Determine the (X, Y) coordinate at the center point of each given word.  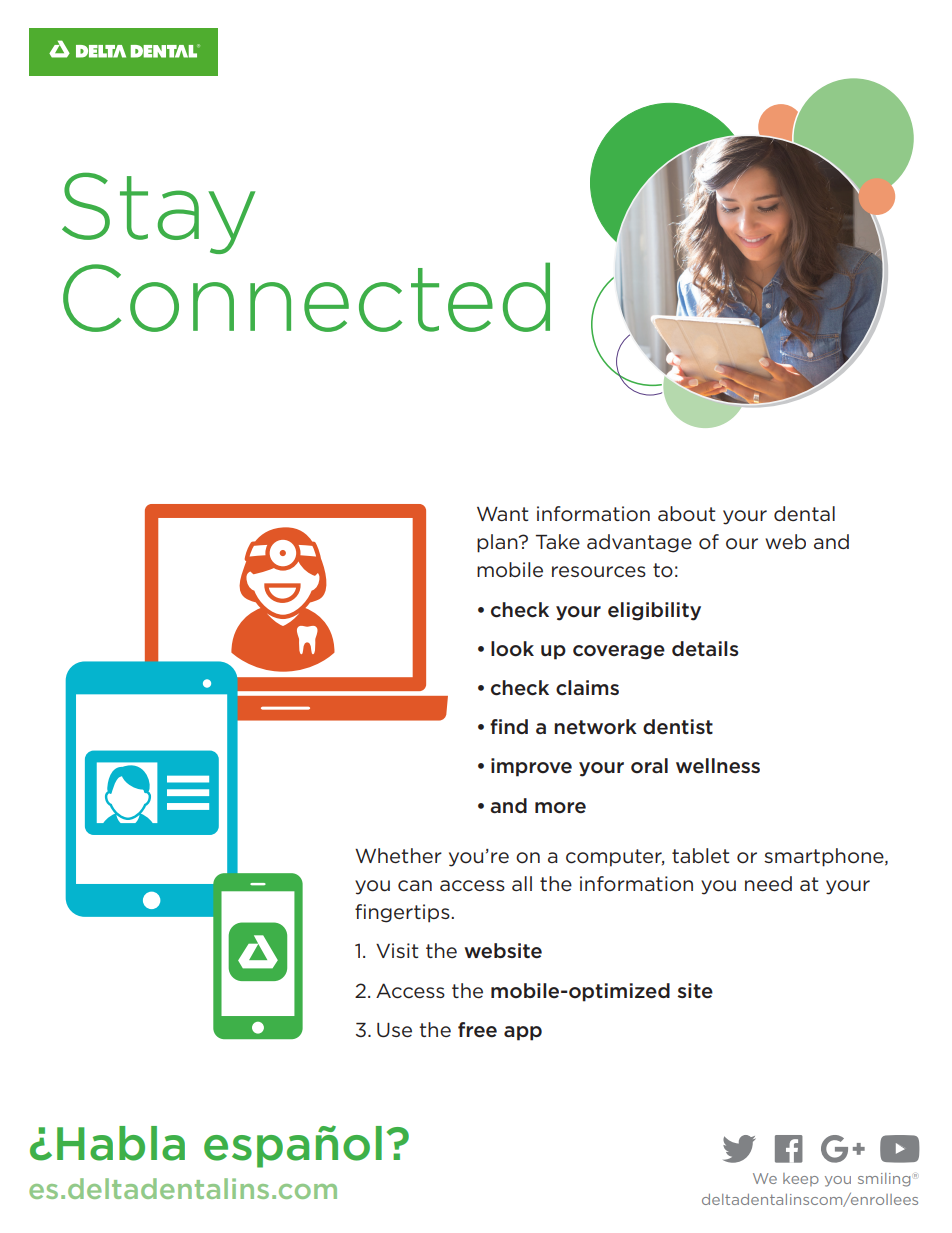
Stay (158, 213)
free (477, 1030)
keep (801, 1179)
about (687, 514)
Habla (121, 1143)
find (509, 726)
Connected (306, 297)
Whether (398, 856)
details (705, 649)
